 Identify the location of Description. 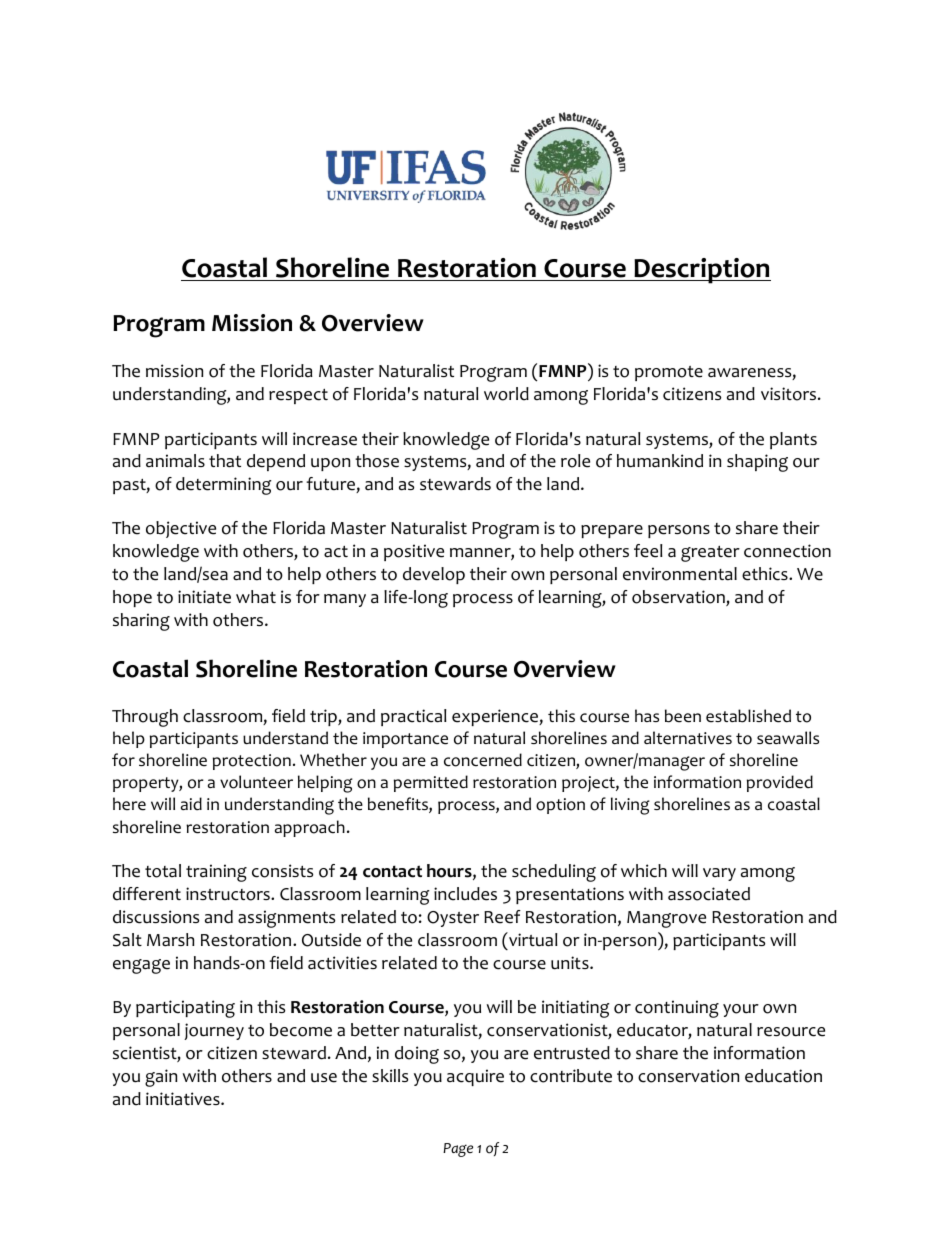
(701, 271).
